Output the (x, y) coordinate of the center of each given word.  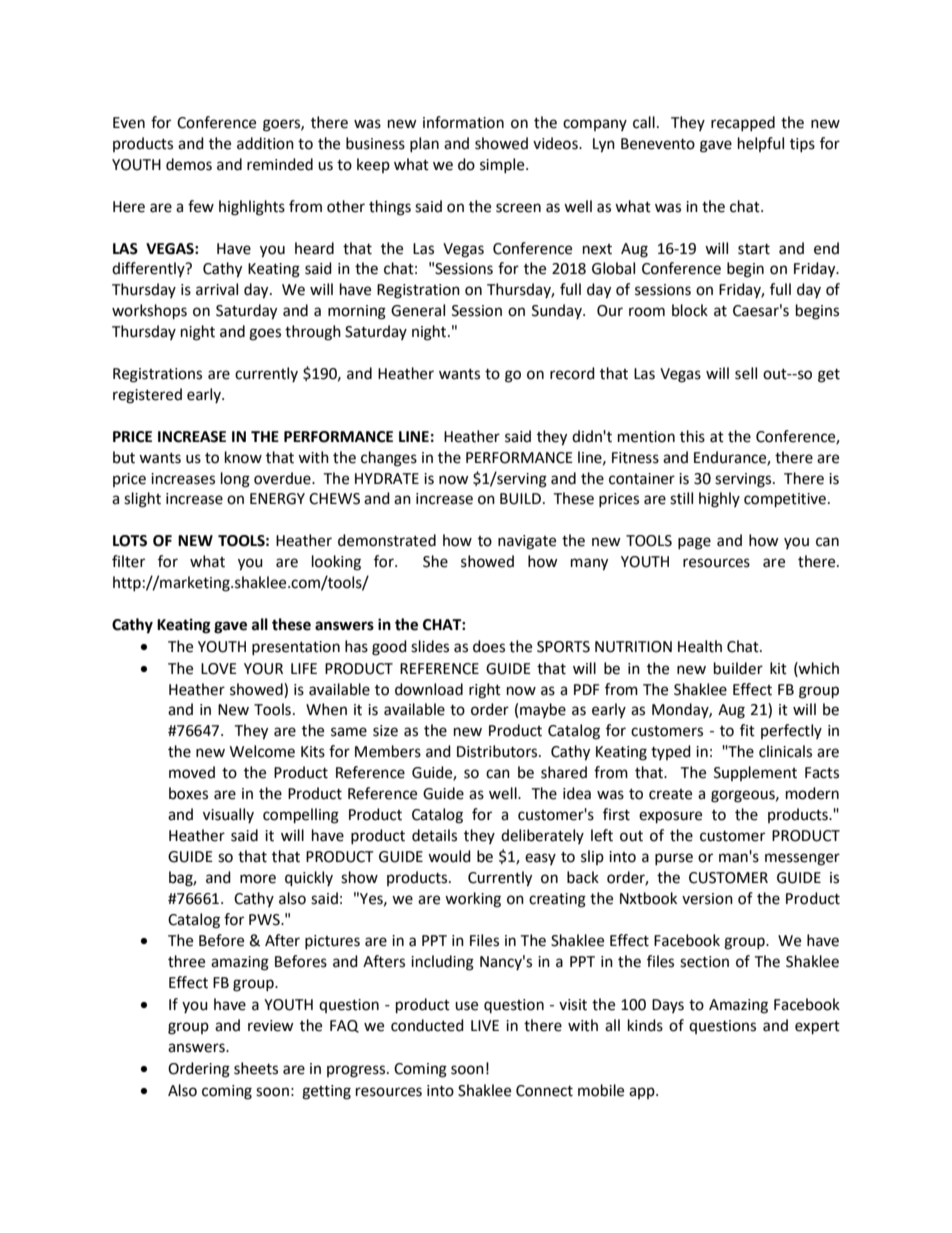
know (243, 457)
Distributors (498, 751)
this (692, 436)
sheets (256, 1068)
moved (192, 772)
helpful (761, 144)
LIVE (485, 1025)
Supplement (755, 773)
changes (389, 459)
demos (189, 164)
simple (503, 165)
